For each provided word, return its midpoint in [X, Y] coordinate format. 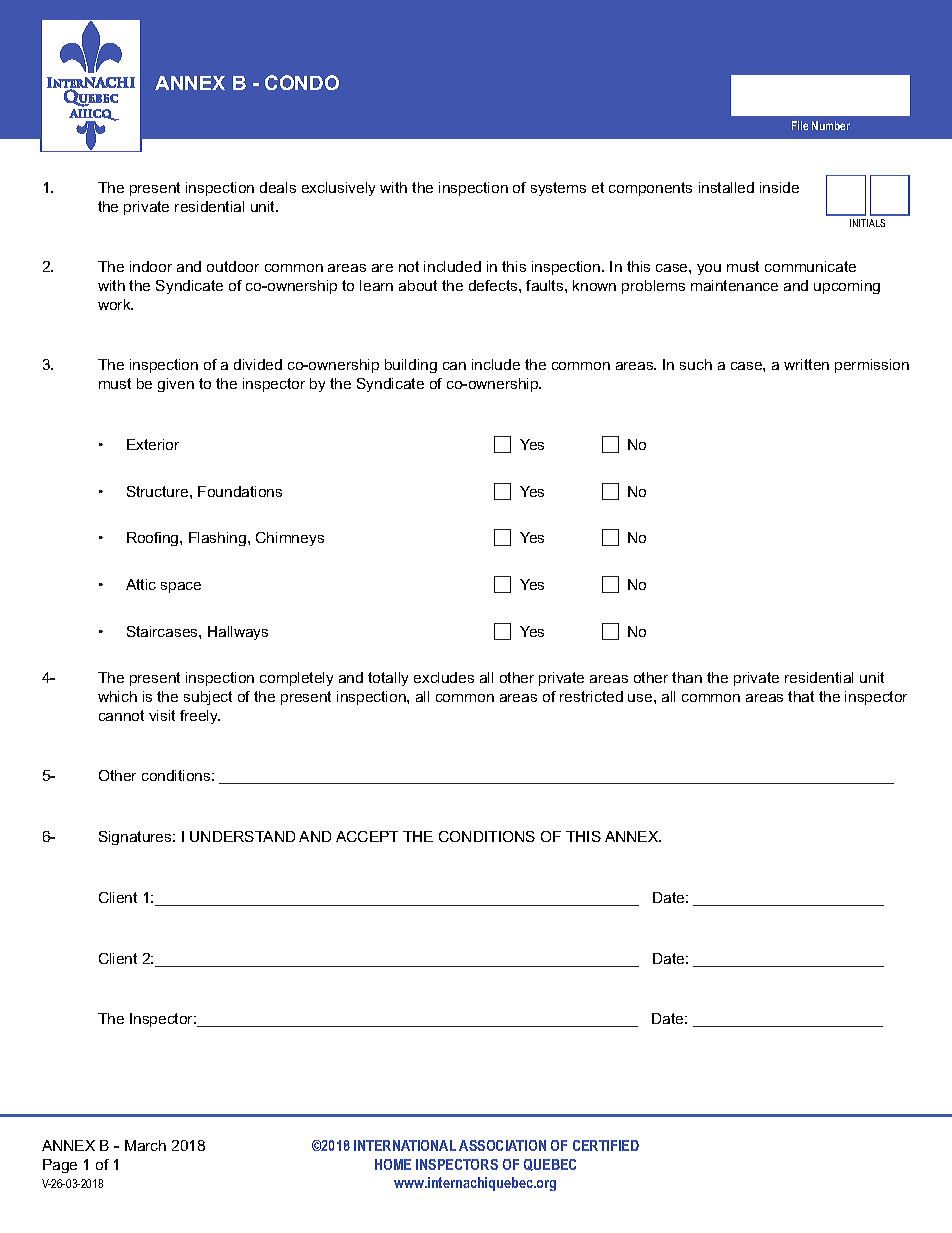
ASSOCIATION [502, 1145]
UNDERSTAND [242, 836]
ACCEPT [367, 836]
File [800, 125]
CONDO [302, 82]
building [411, 366]
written [806, 364]
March [145, 1145]
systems [558, 189]
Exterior [153, 444]
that [801, 696]
